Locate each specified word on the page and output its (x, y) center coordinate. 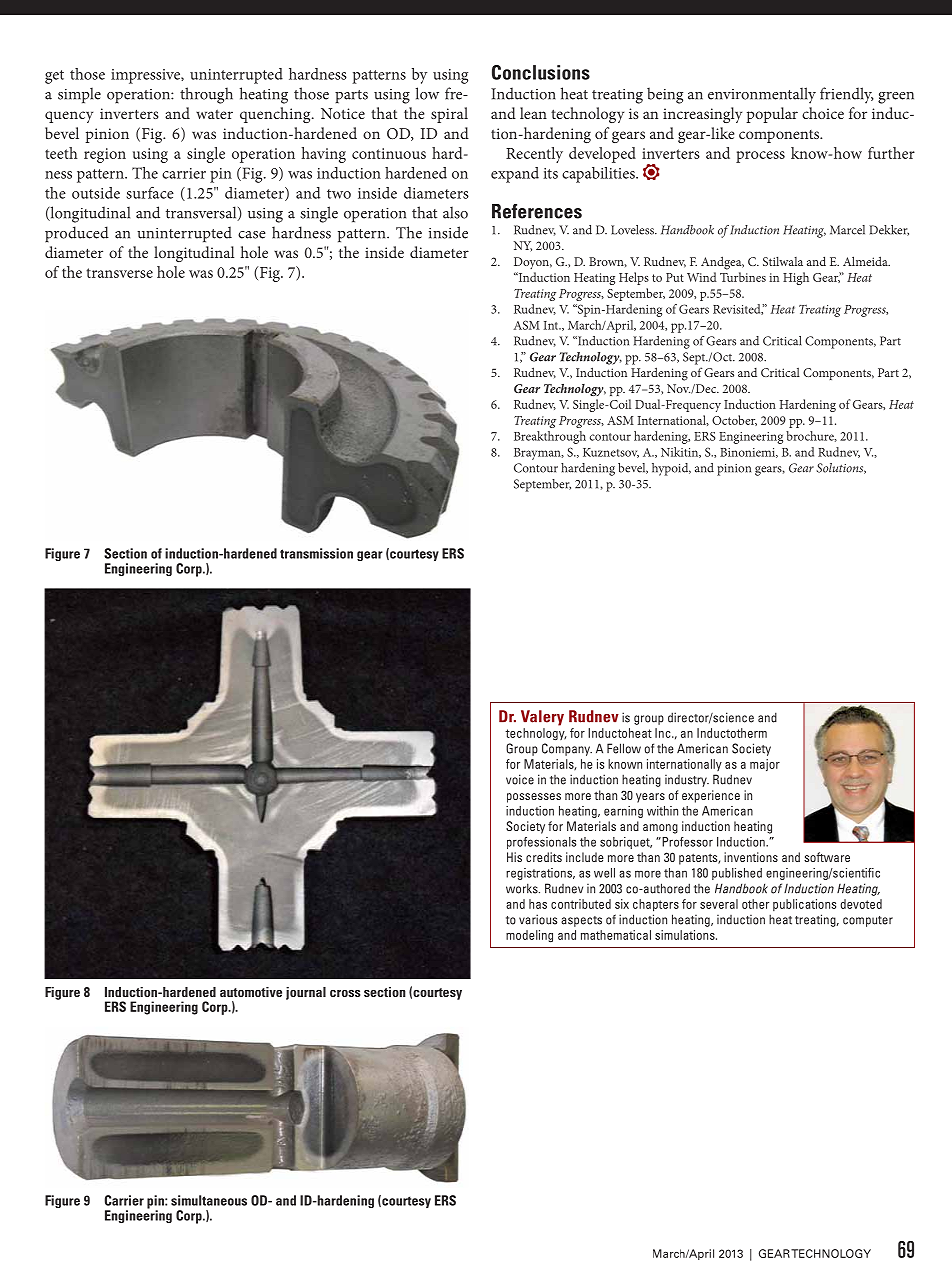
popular (772, 115)
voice (520, 779)
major (765, 765)
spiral (449, 115)
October (734, 420)
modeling (529, 936)
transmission (316, 553)
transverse (119, 273)
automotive (251, 992)
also (455, 212)
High (796, 278)
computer (868, 921)
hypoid (671, 469)
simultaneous (209, 1200)
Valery (542, 718)
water (214, 114)
